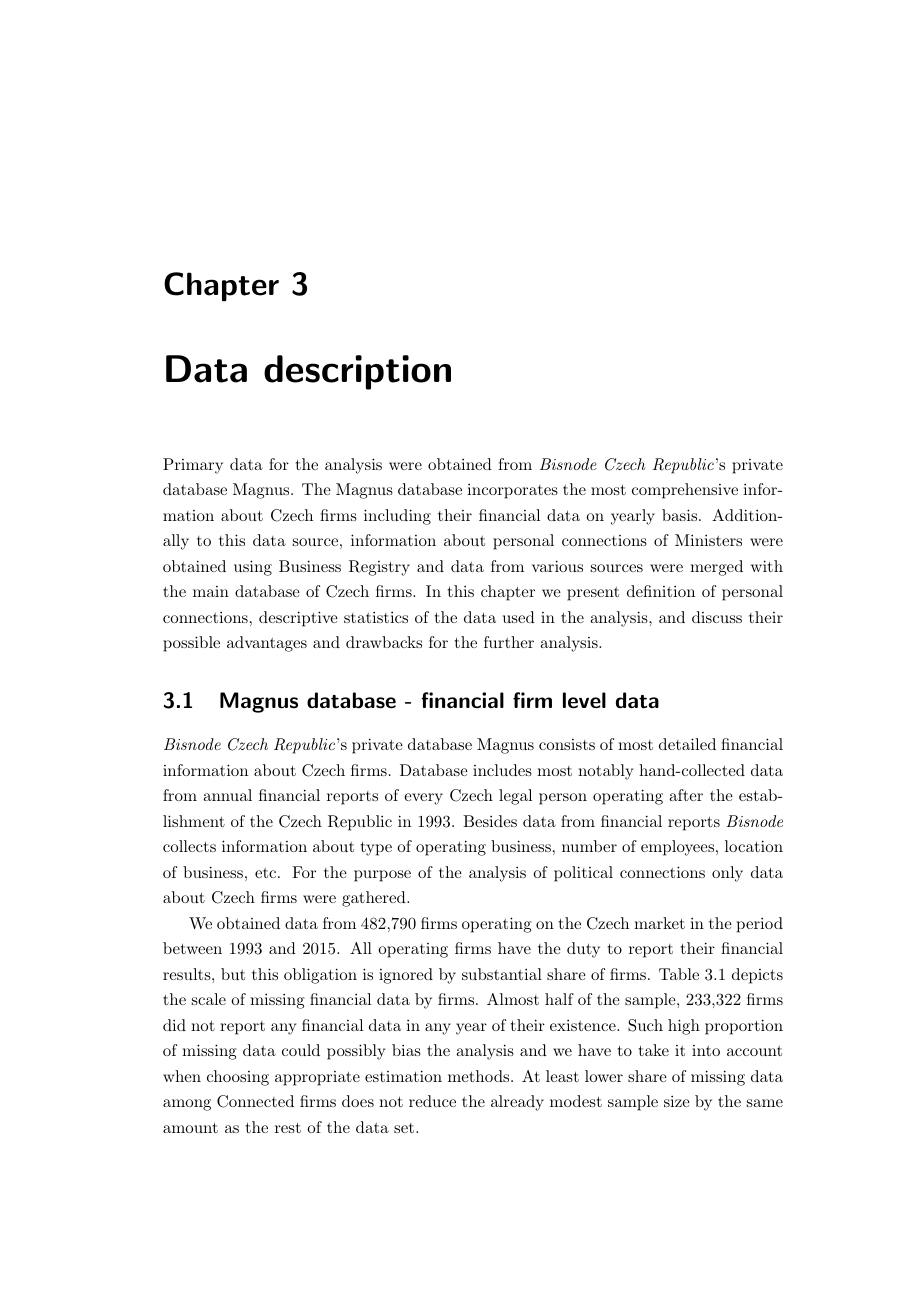  Describe the element at coordinates (727, 874) in the screenshot. I see `only` at that location.
